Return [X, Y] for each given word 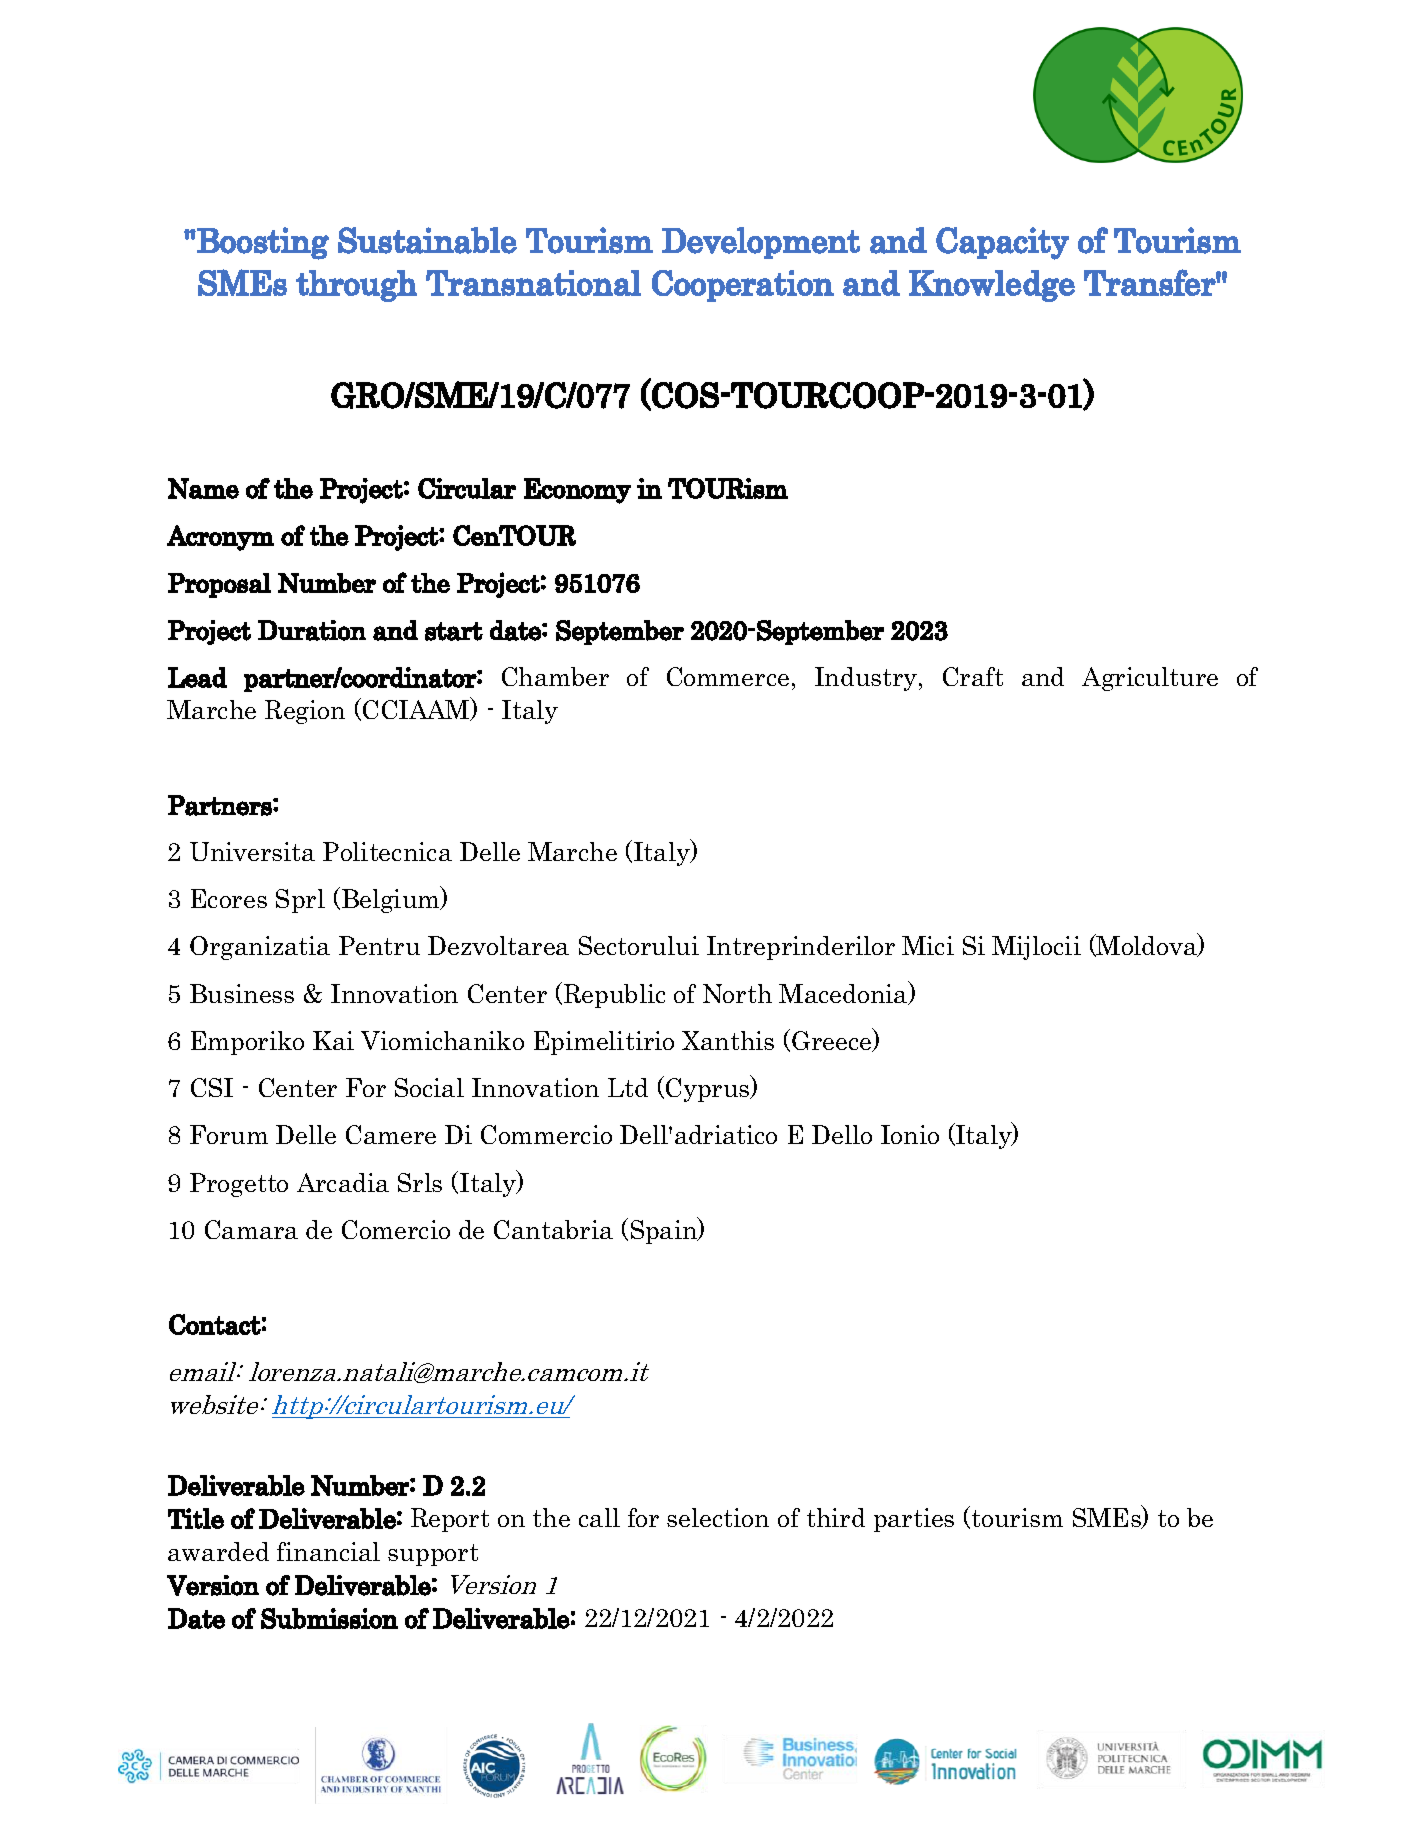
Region [305, 712]
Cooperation [743, 286]
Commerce [728, 676]
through [356, 286]
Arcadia [343, 1182]
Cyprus [709, 1089]
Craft [973, 676]
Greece [833, 1040]
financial [328, 1551]
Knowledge [992, 286]
